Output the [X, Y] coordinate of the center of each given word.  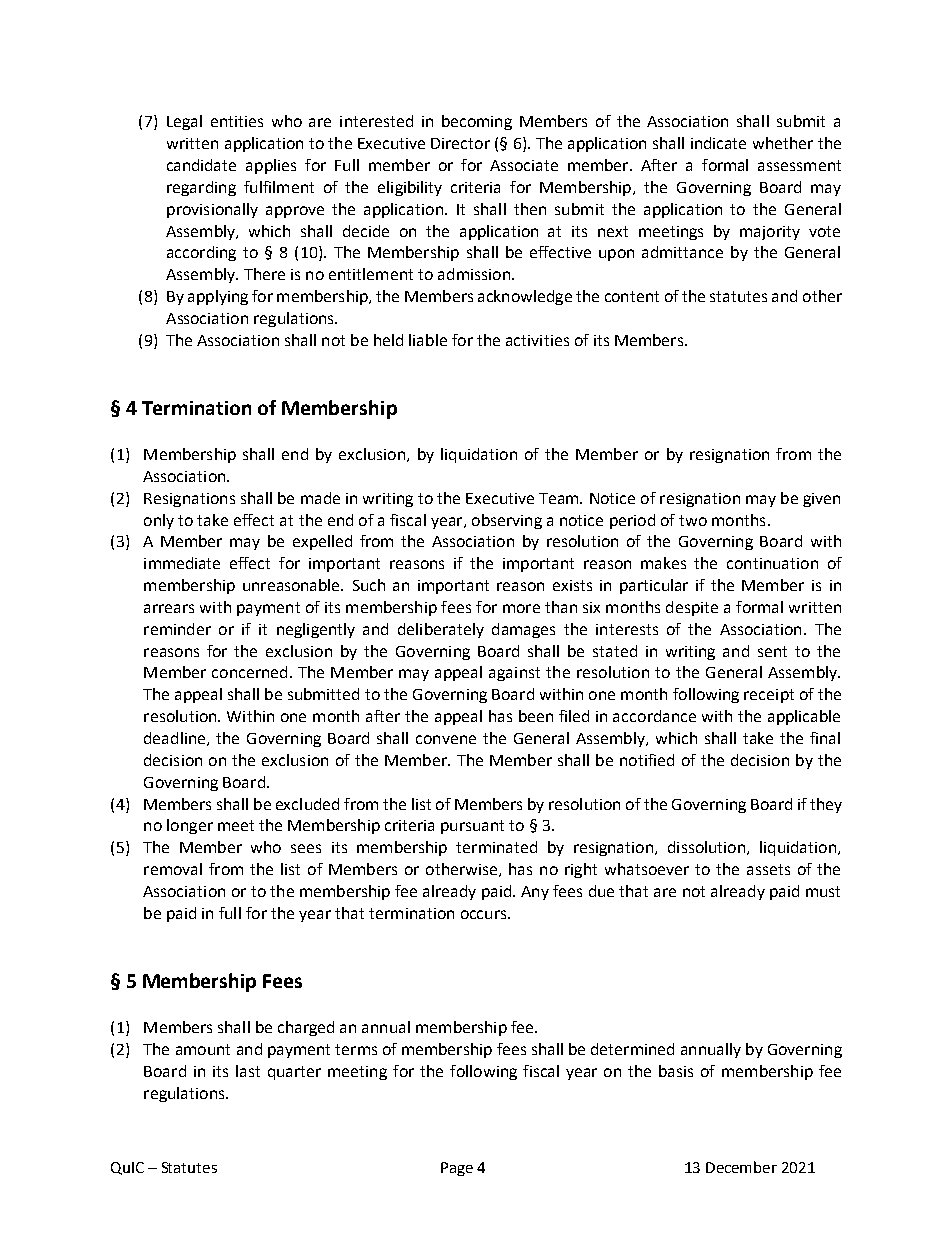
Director [460, 143]
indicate [718, 143]
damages [523, 630]
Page [457, 1169]
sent [772, 651]
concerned [249, 672]
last [248, 1071]
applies [271, 166]
